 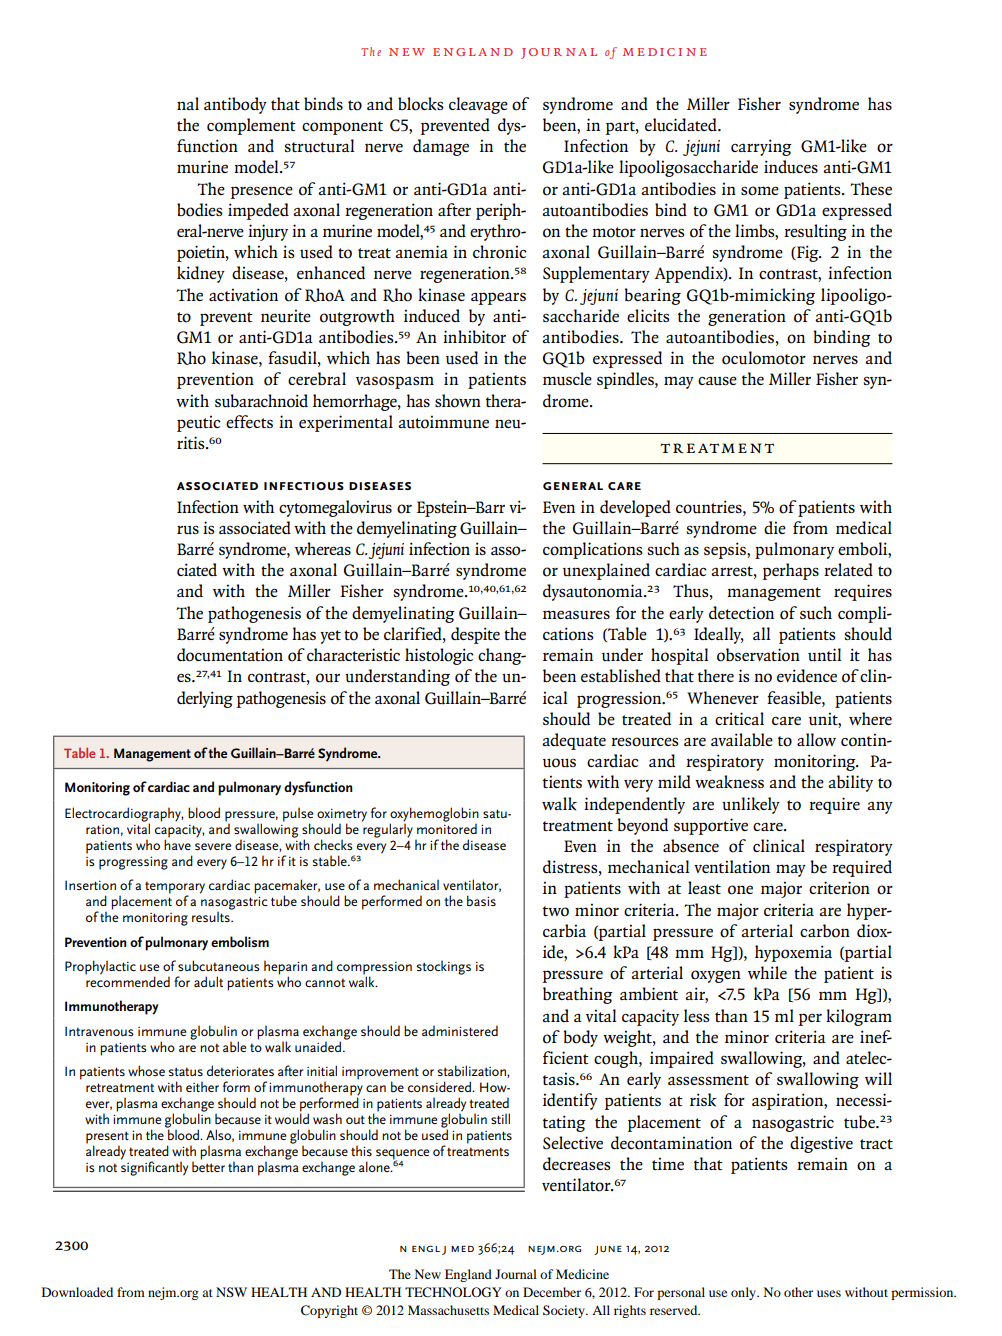 I want to click on cleavage, so click(x=478, y=105).
